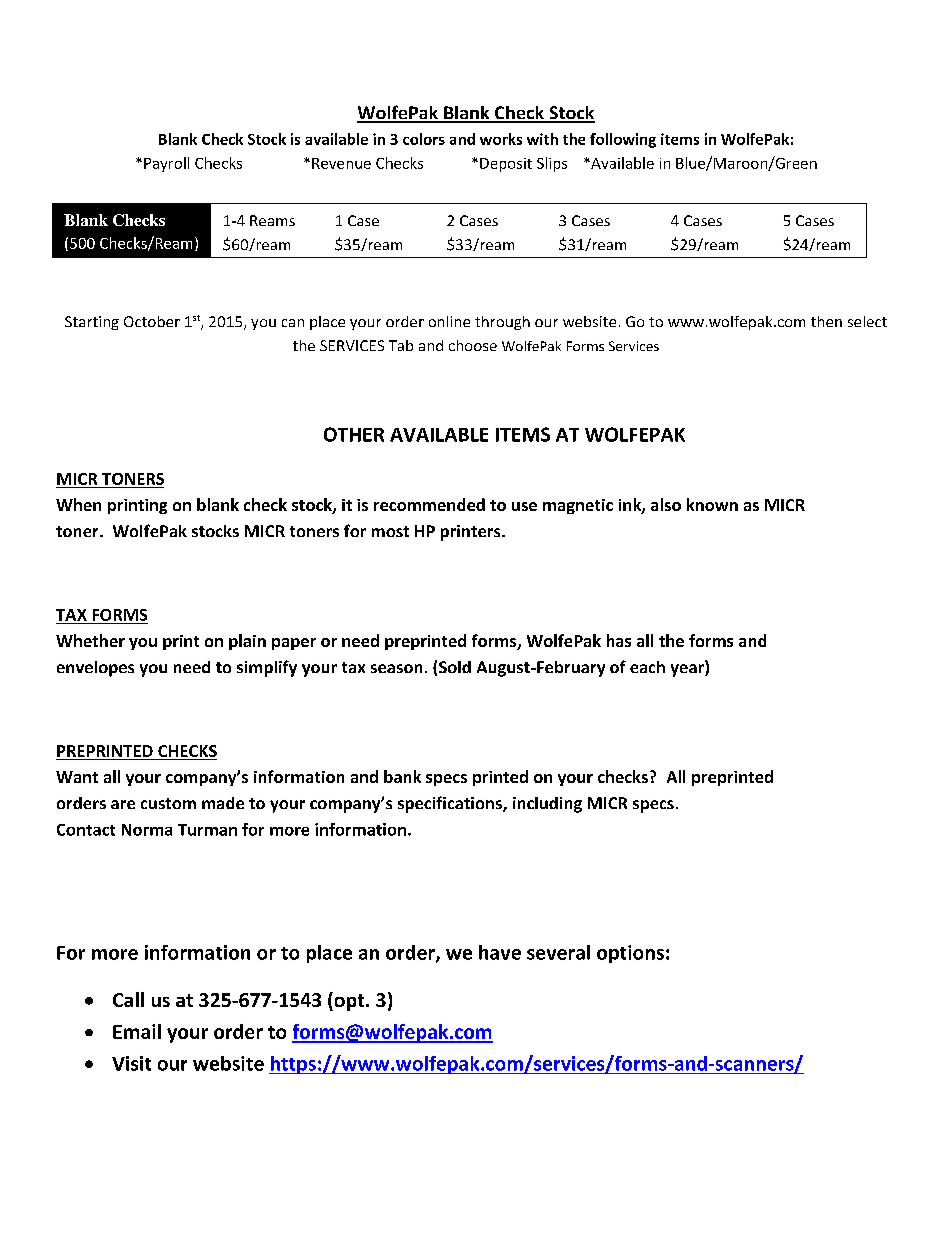 This page has width=952, height=1233. What do you see at coordinates (630, 954) in the page?
I see `options` at bounding box center [630, 954].
